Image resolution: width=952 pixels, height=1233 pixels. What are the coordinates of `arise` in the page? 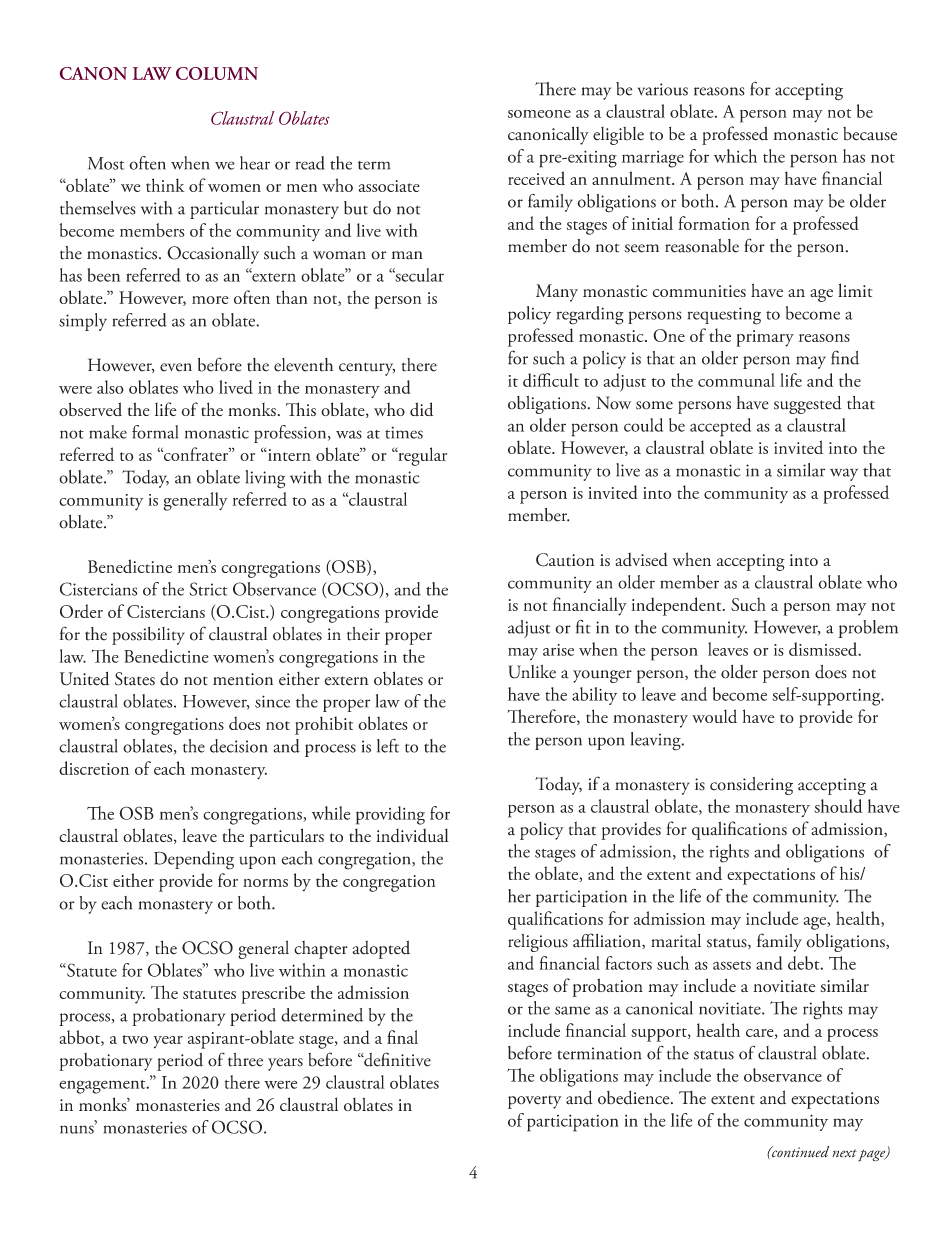 It's located at (558, 650).
